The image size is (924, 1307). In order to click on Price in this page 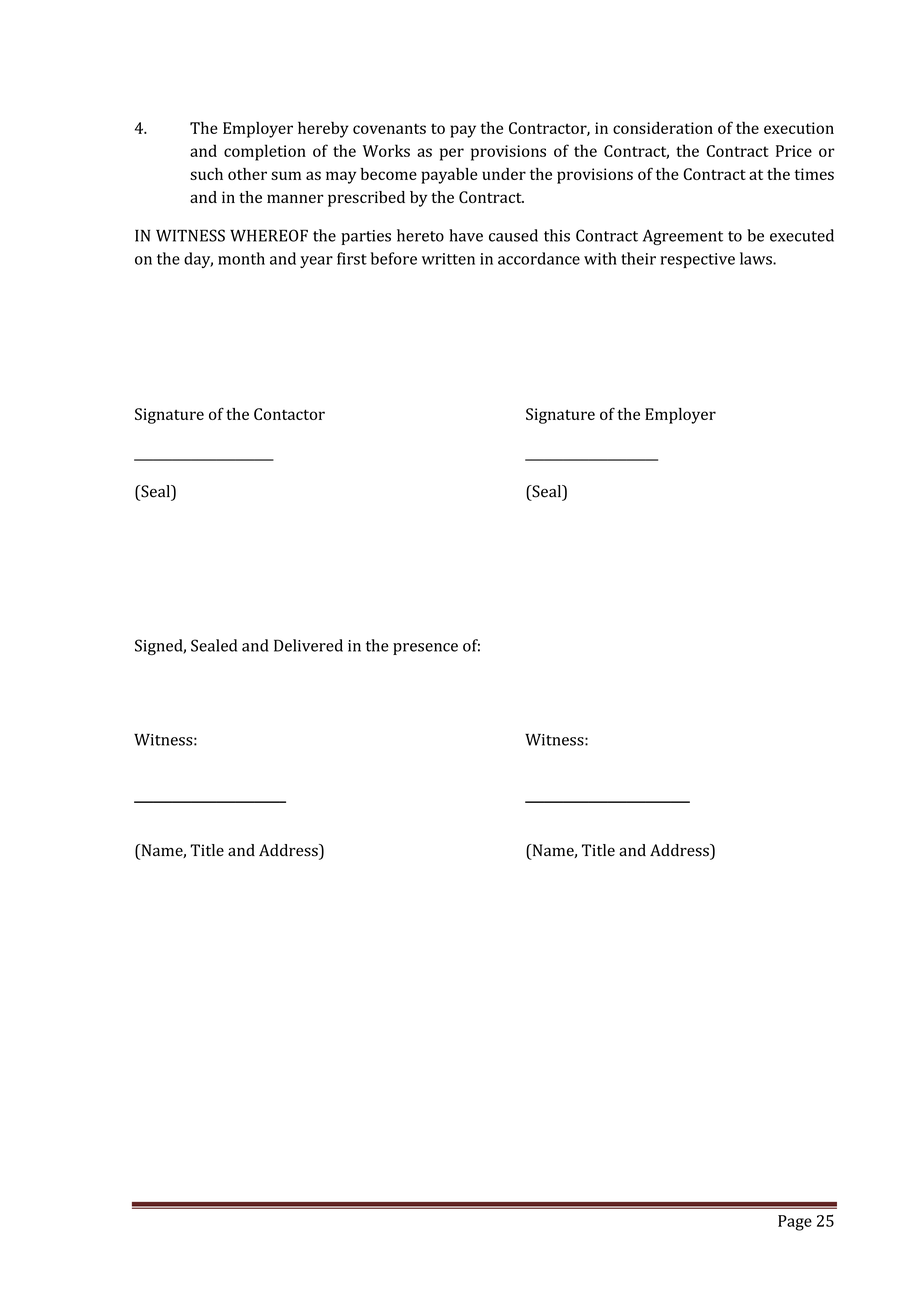, I will do `click(794, 151)`.
